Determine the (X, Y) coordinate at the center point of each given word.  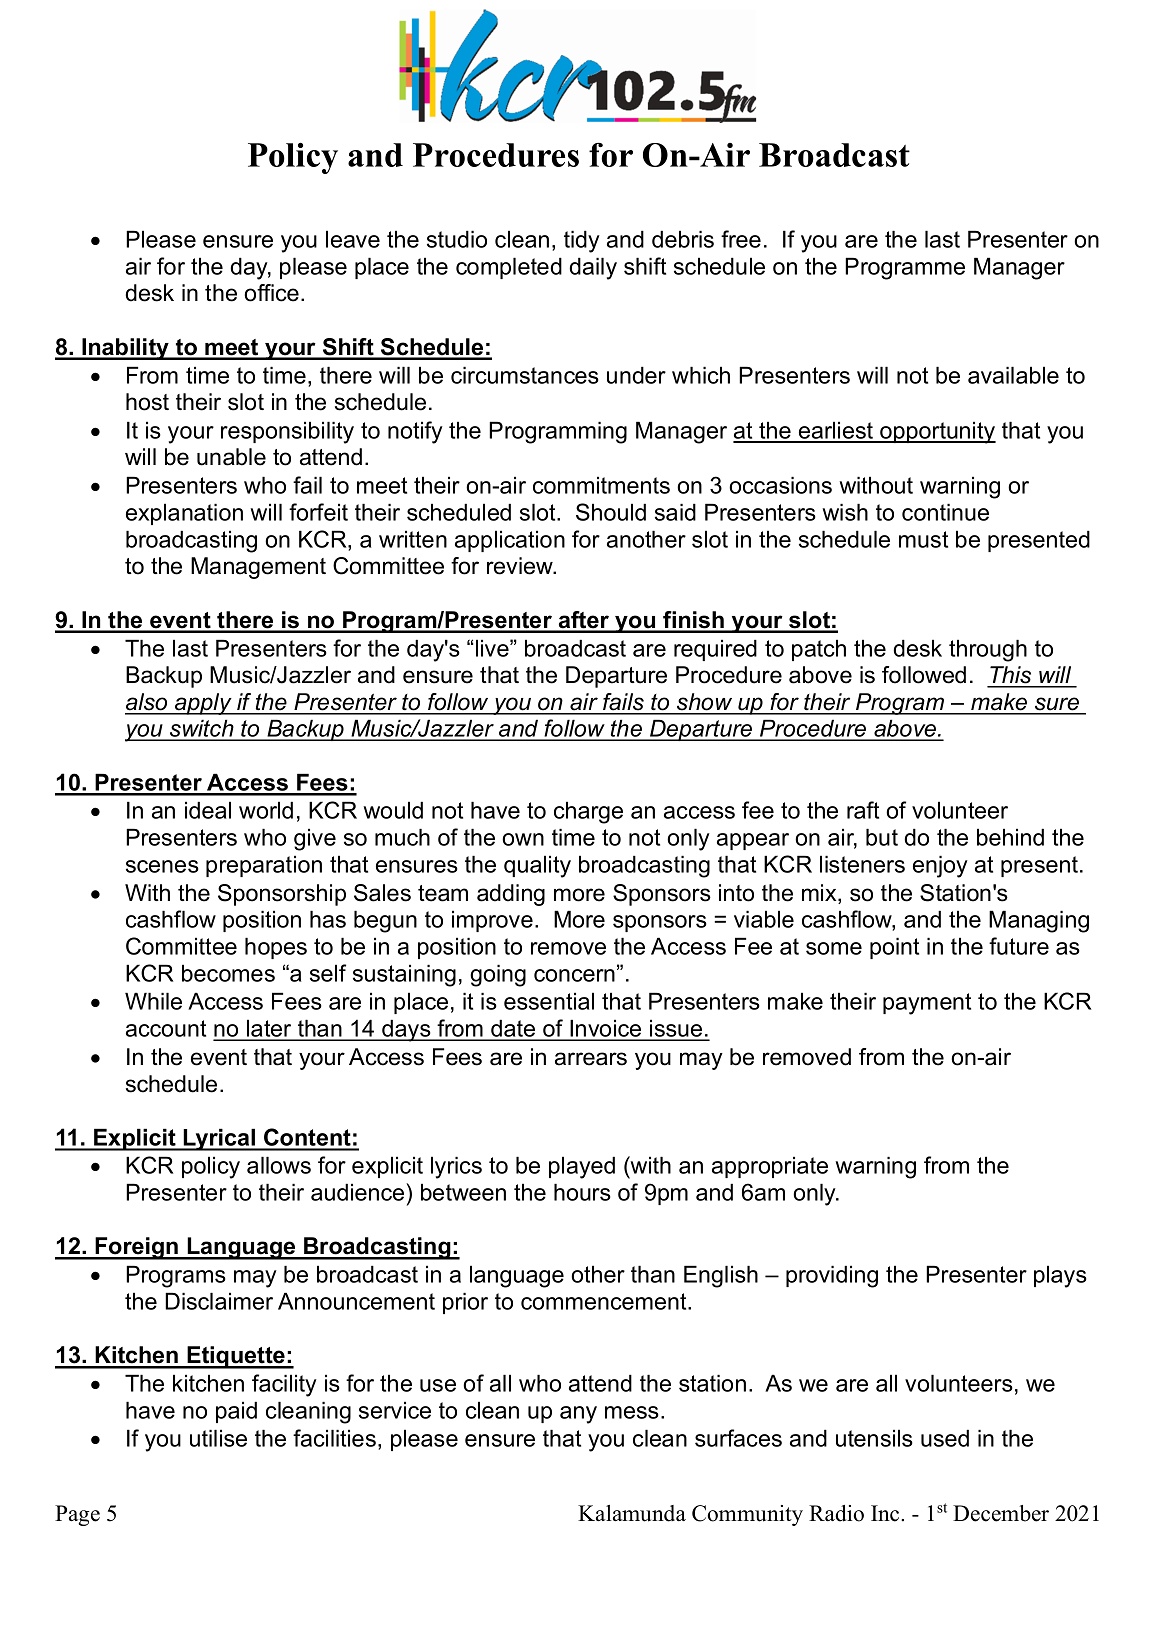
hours (582, 1192)
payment (927, 1004)
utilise (218, 1438)
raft (863, 810)
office (271, 293)
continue (945, 512)
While (153, 1001)
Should (611, 512)
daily (593, 268)
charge (588, 812)
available (1013, 375)
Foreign (136, 1248)
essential (549, 1001)
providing (832, 1276)
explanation (184, 514)
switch (202, 729)
